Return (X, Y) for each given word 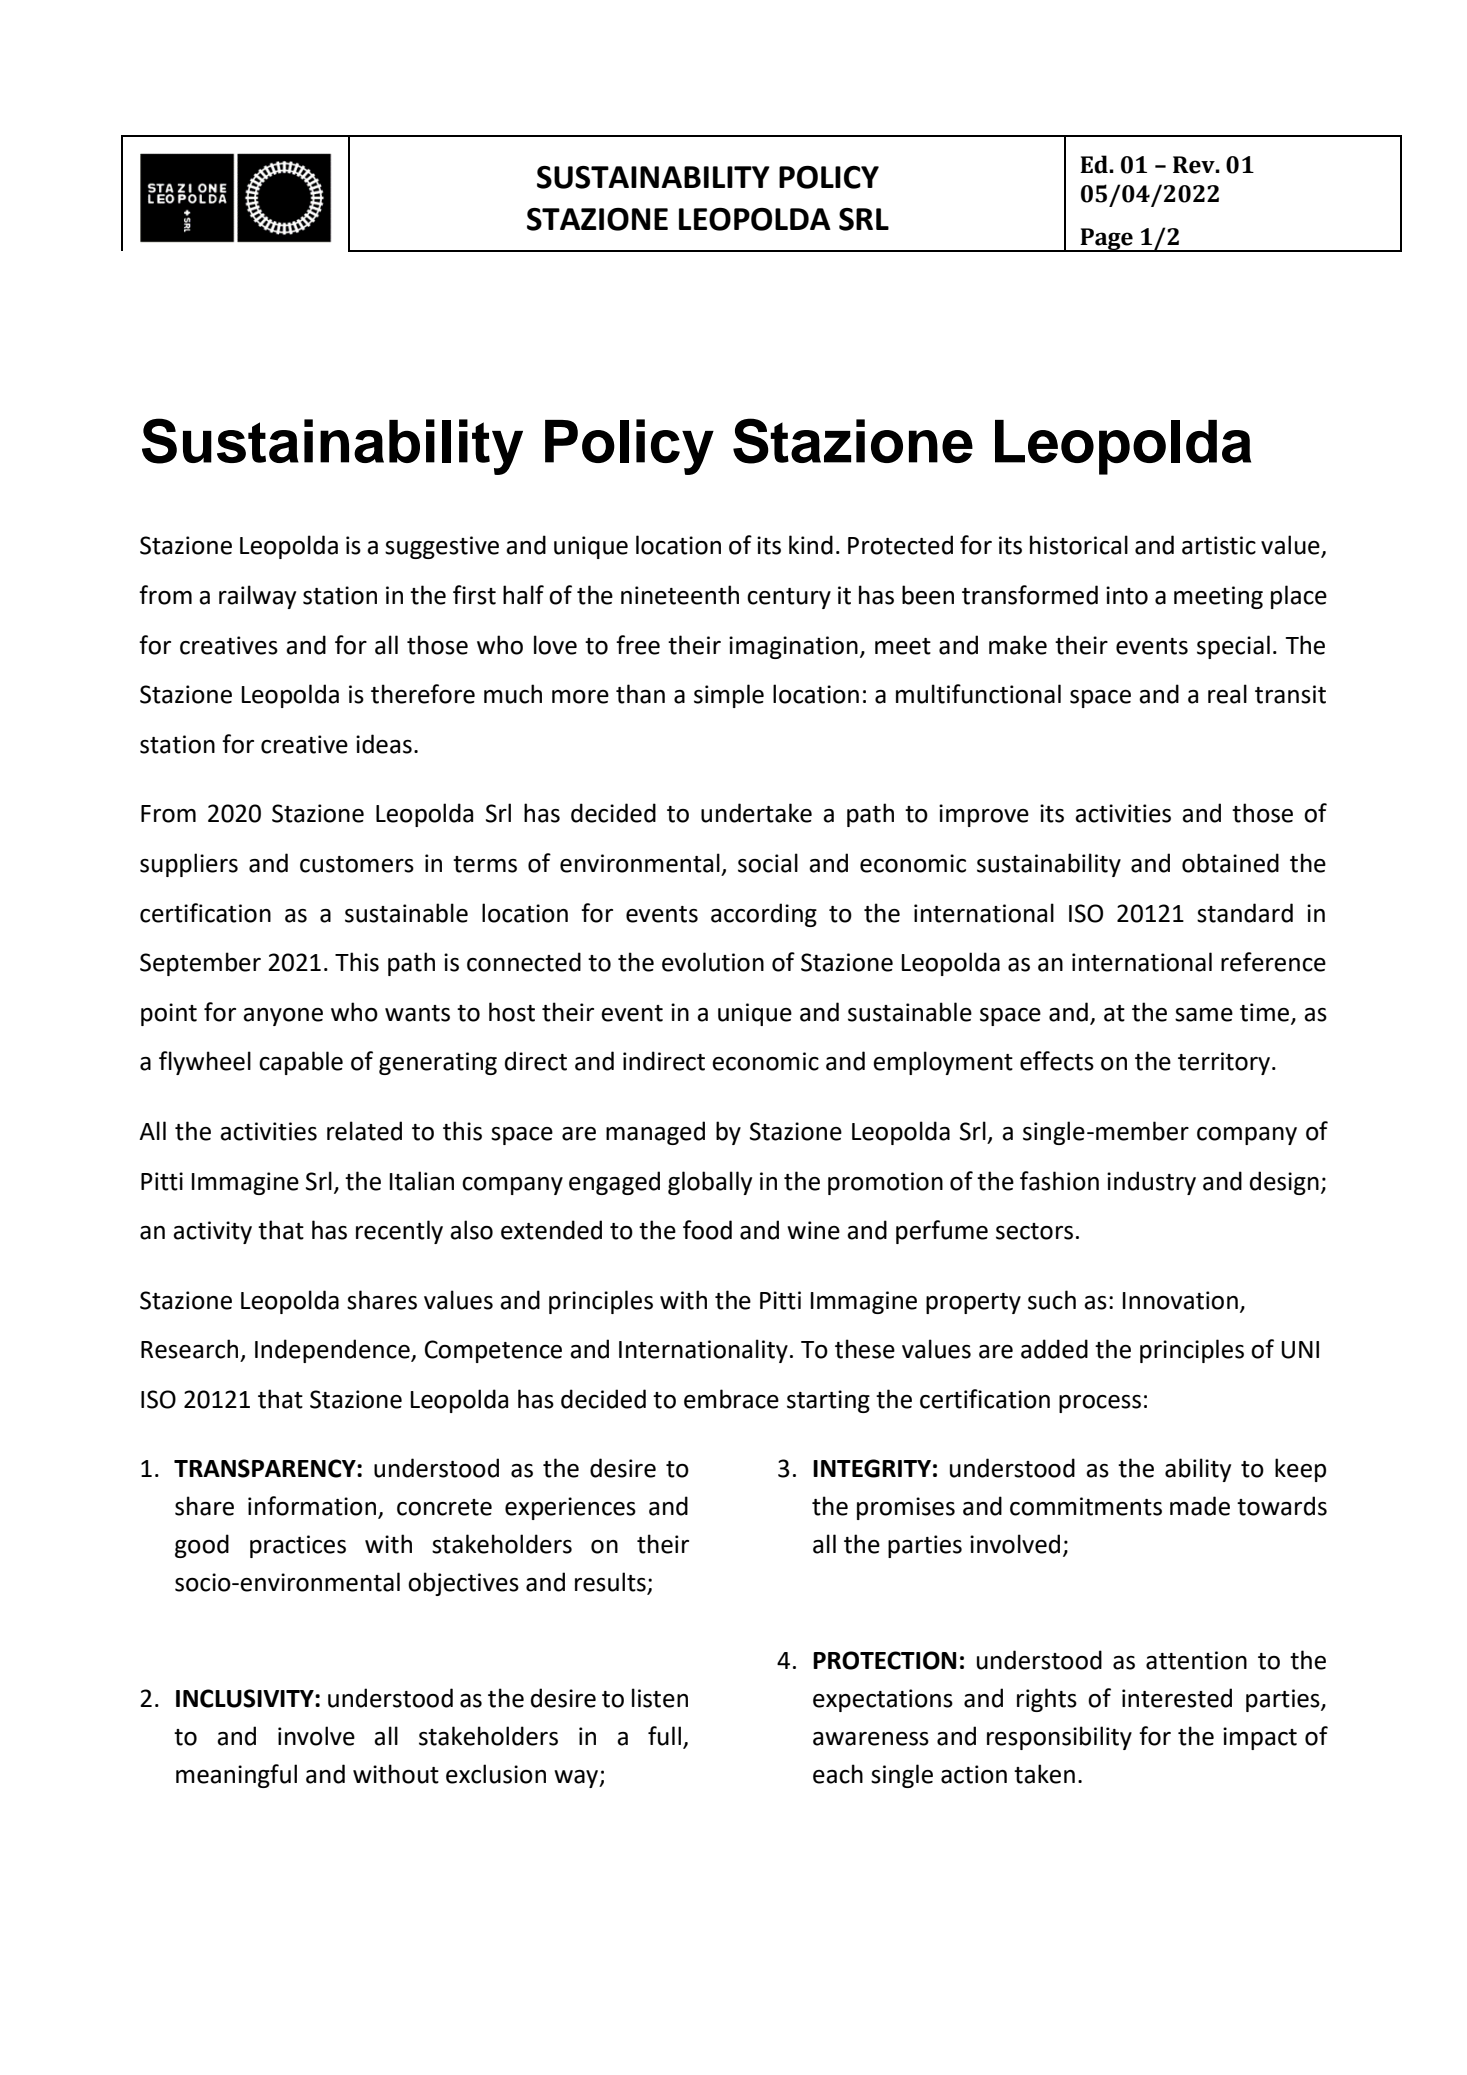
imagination (793, 647)
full (664, 1736)
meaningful (236, 1776)
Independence (333, 1351)
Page (1106, 240)
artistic (1219, 545)
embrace (731, 1399)
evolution (713, 962)
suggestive (442, 547)
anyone (283, 1017)
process (1100, 1404)
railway (257, 597)
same (1204, 1015)
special (1233, 647)
